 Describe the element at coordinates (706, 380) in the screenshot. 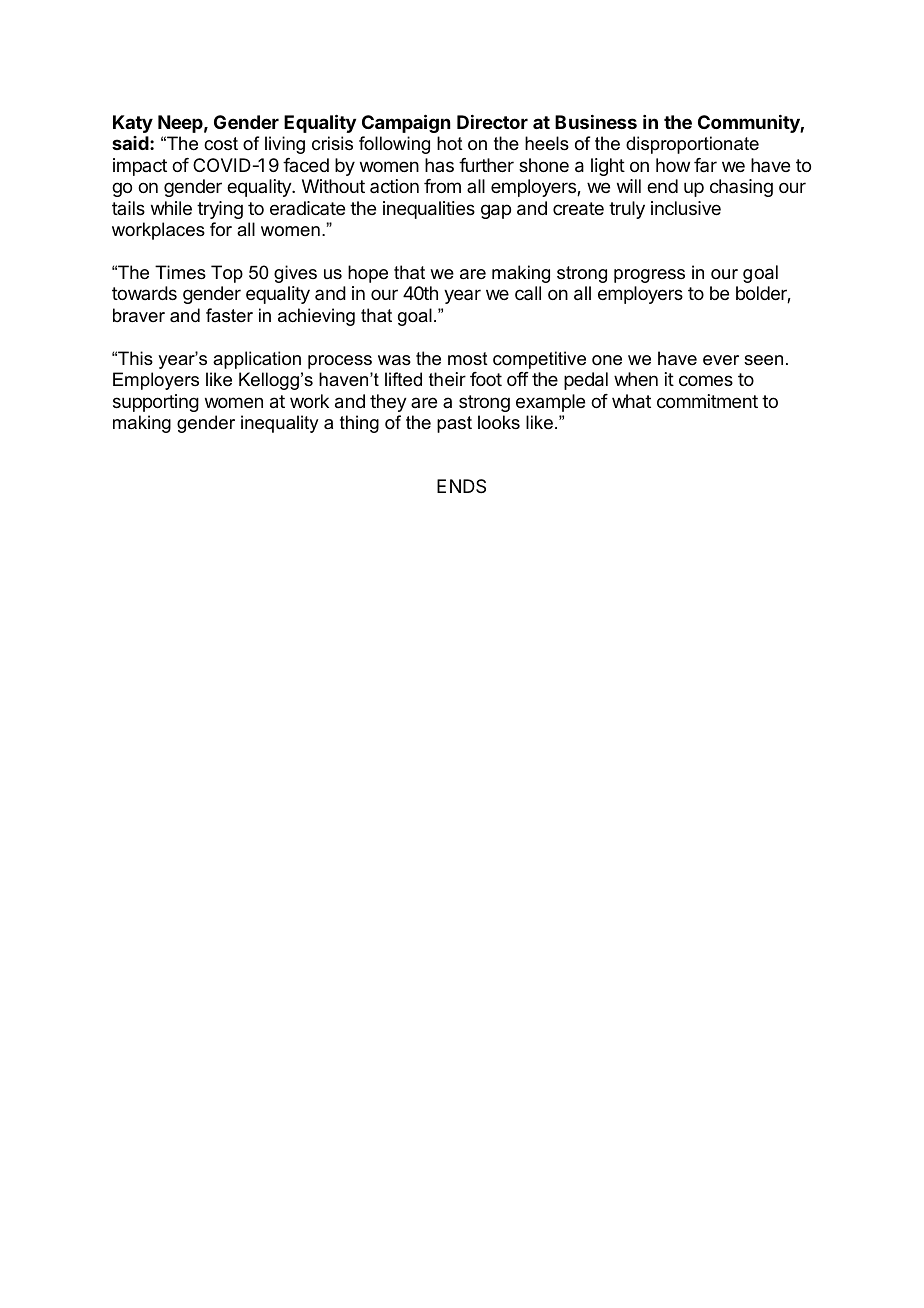

I see `comes` at that location.
